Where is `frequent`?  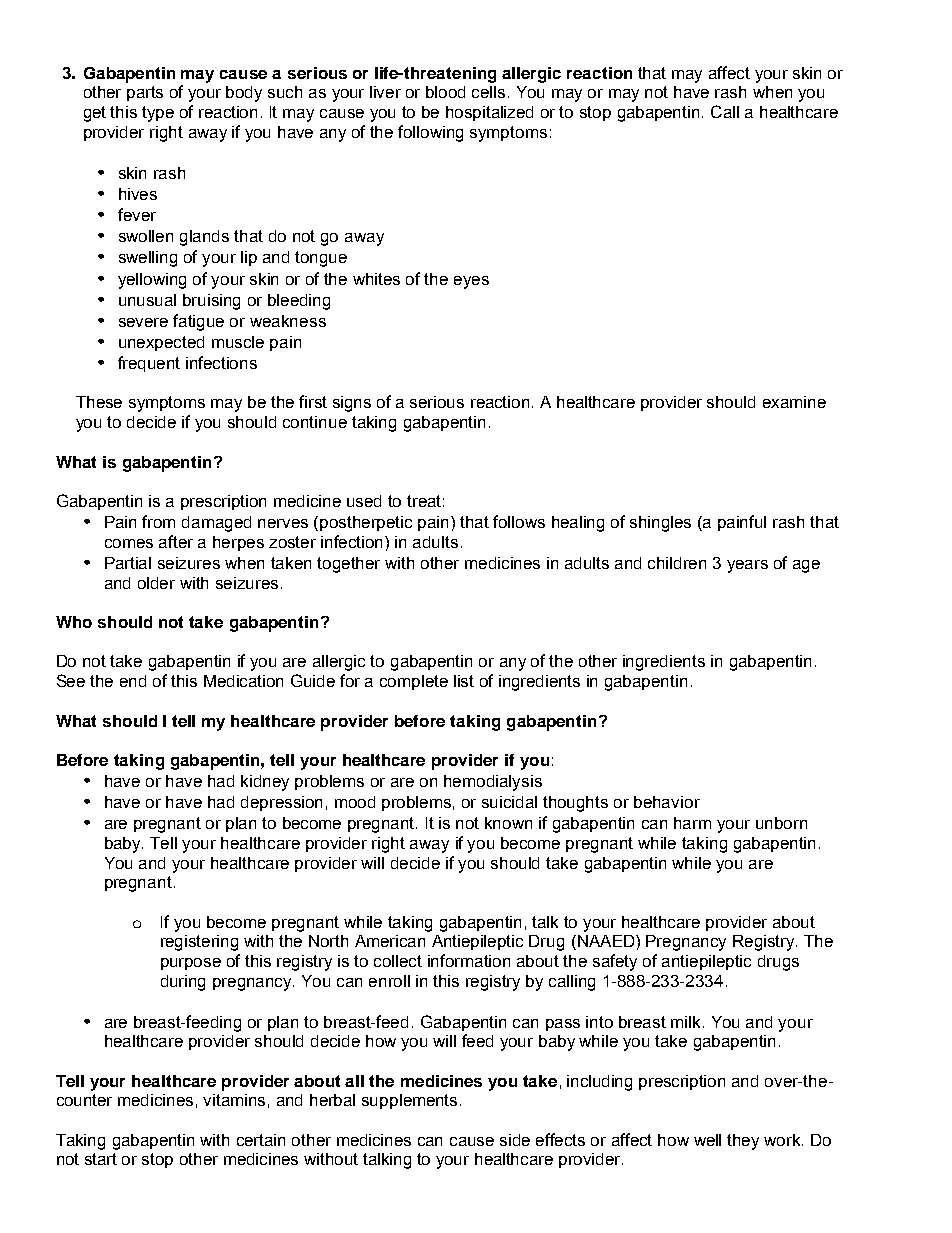 frequent is located at coordinates (149, 364).
